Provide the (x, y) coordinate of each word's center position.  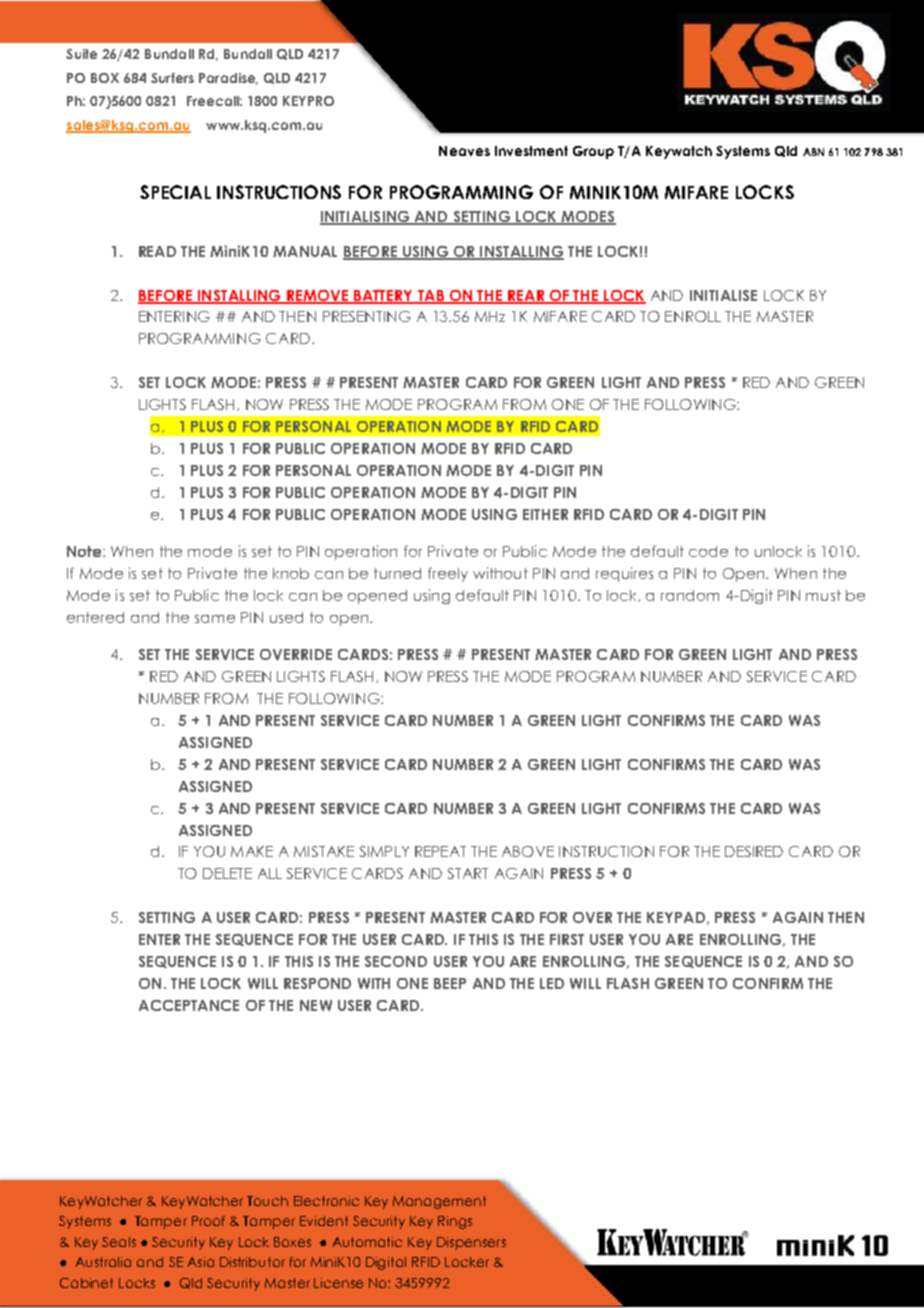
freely (448, 574)
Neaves (464, 151)
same (215, 619)
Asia (201, 1262)
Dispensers (471, 1243)
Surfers (172, 78)
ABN (813, 152)
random (690, 595)
